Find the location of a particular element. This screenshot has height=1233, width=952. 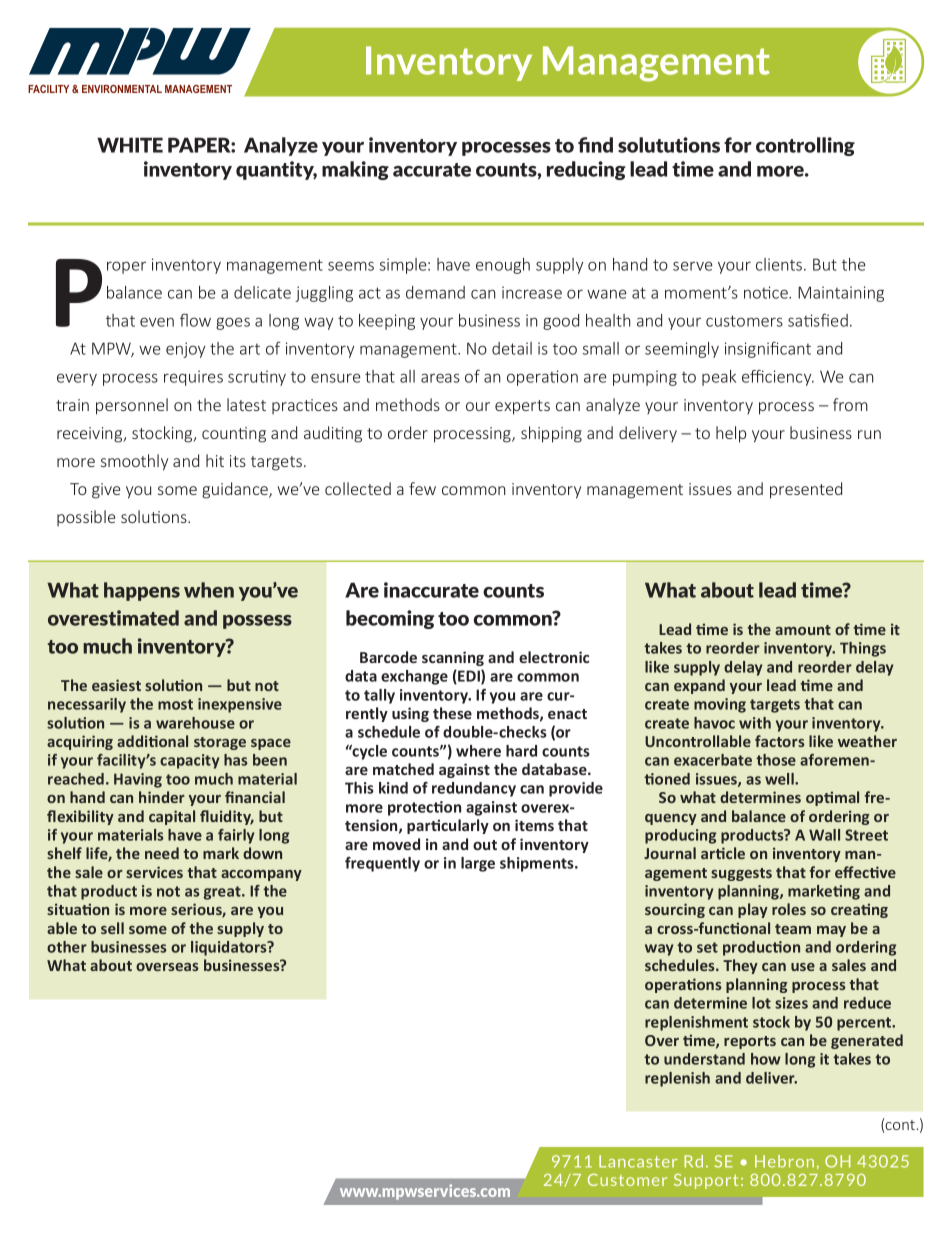

Lancaster is located at coordinates (638, 1161).
